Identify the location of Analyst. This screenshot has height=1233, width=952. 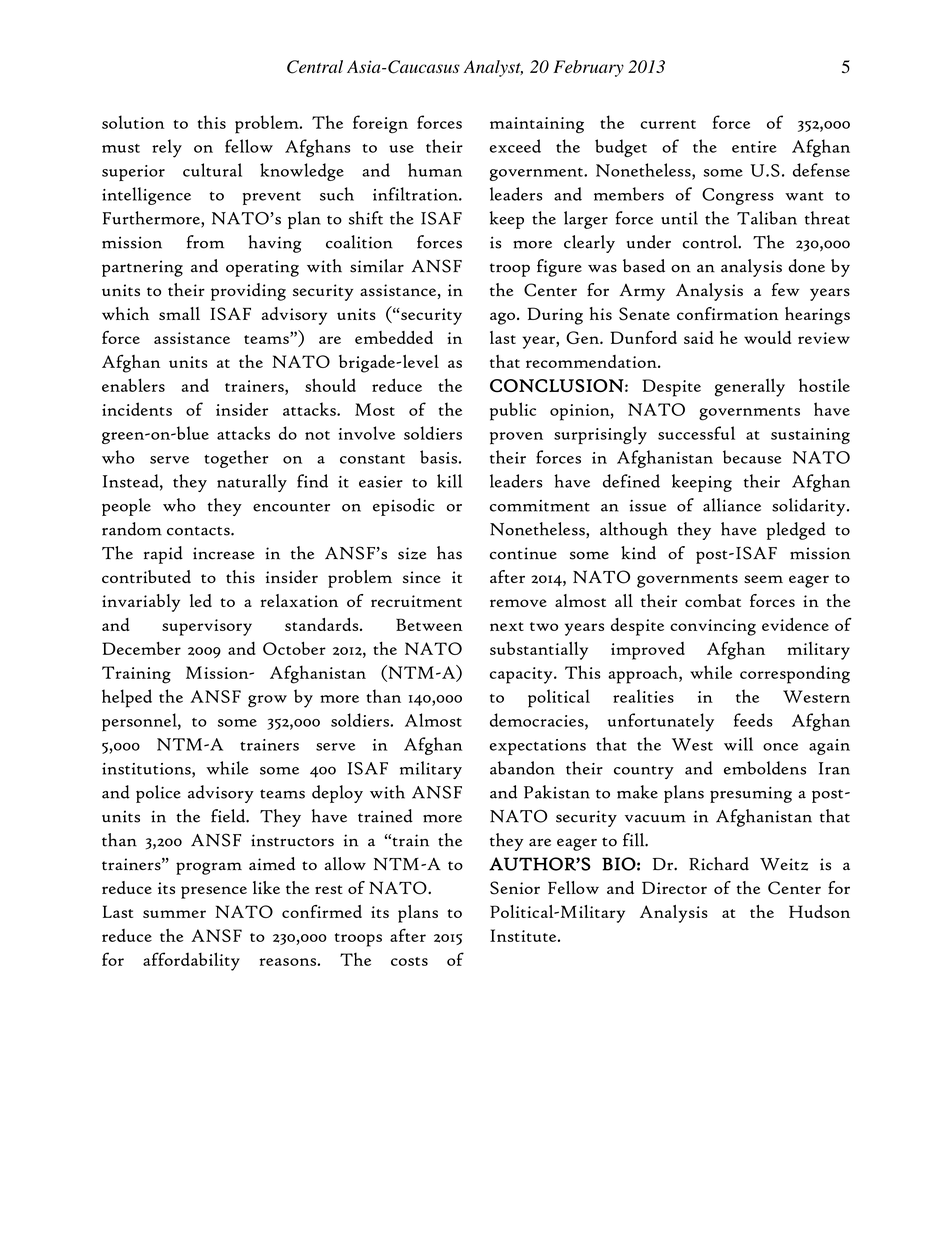
(493, 68).
